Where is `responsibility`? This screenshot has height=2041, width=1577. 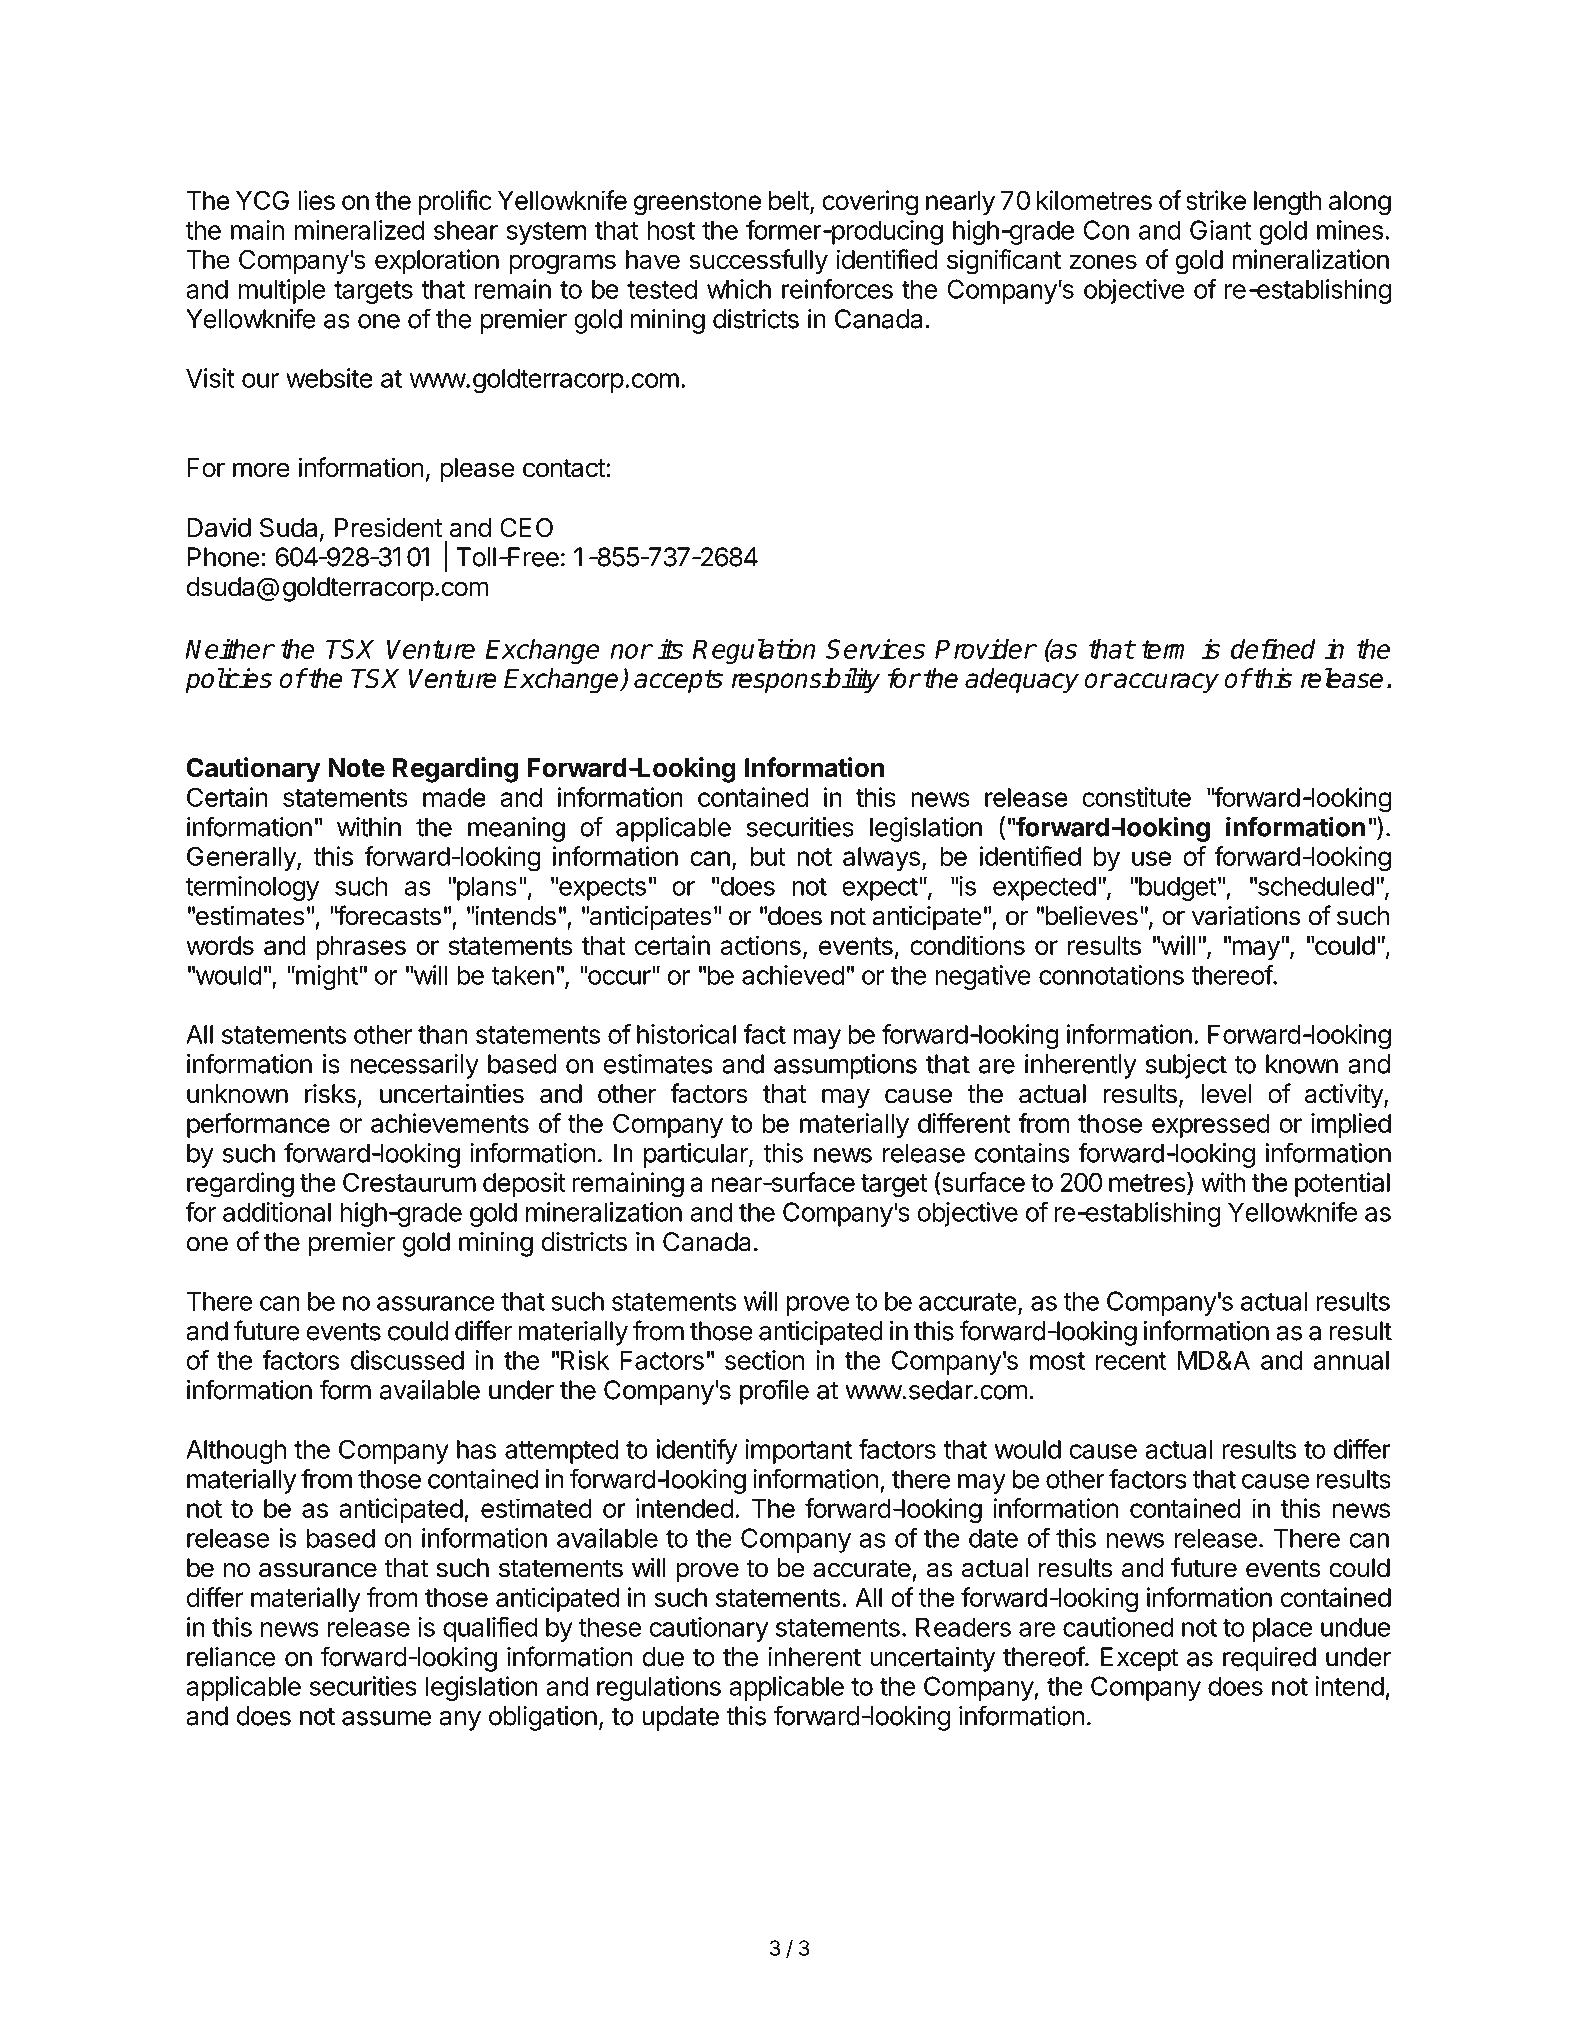
responsibility is located at coordinates (805, 681).
